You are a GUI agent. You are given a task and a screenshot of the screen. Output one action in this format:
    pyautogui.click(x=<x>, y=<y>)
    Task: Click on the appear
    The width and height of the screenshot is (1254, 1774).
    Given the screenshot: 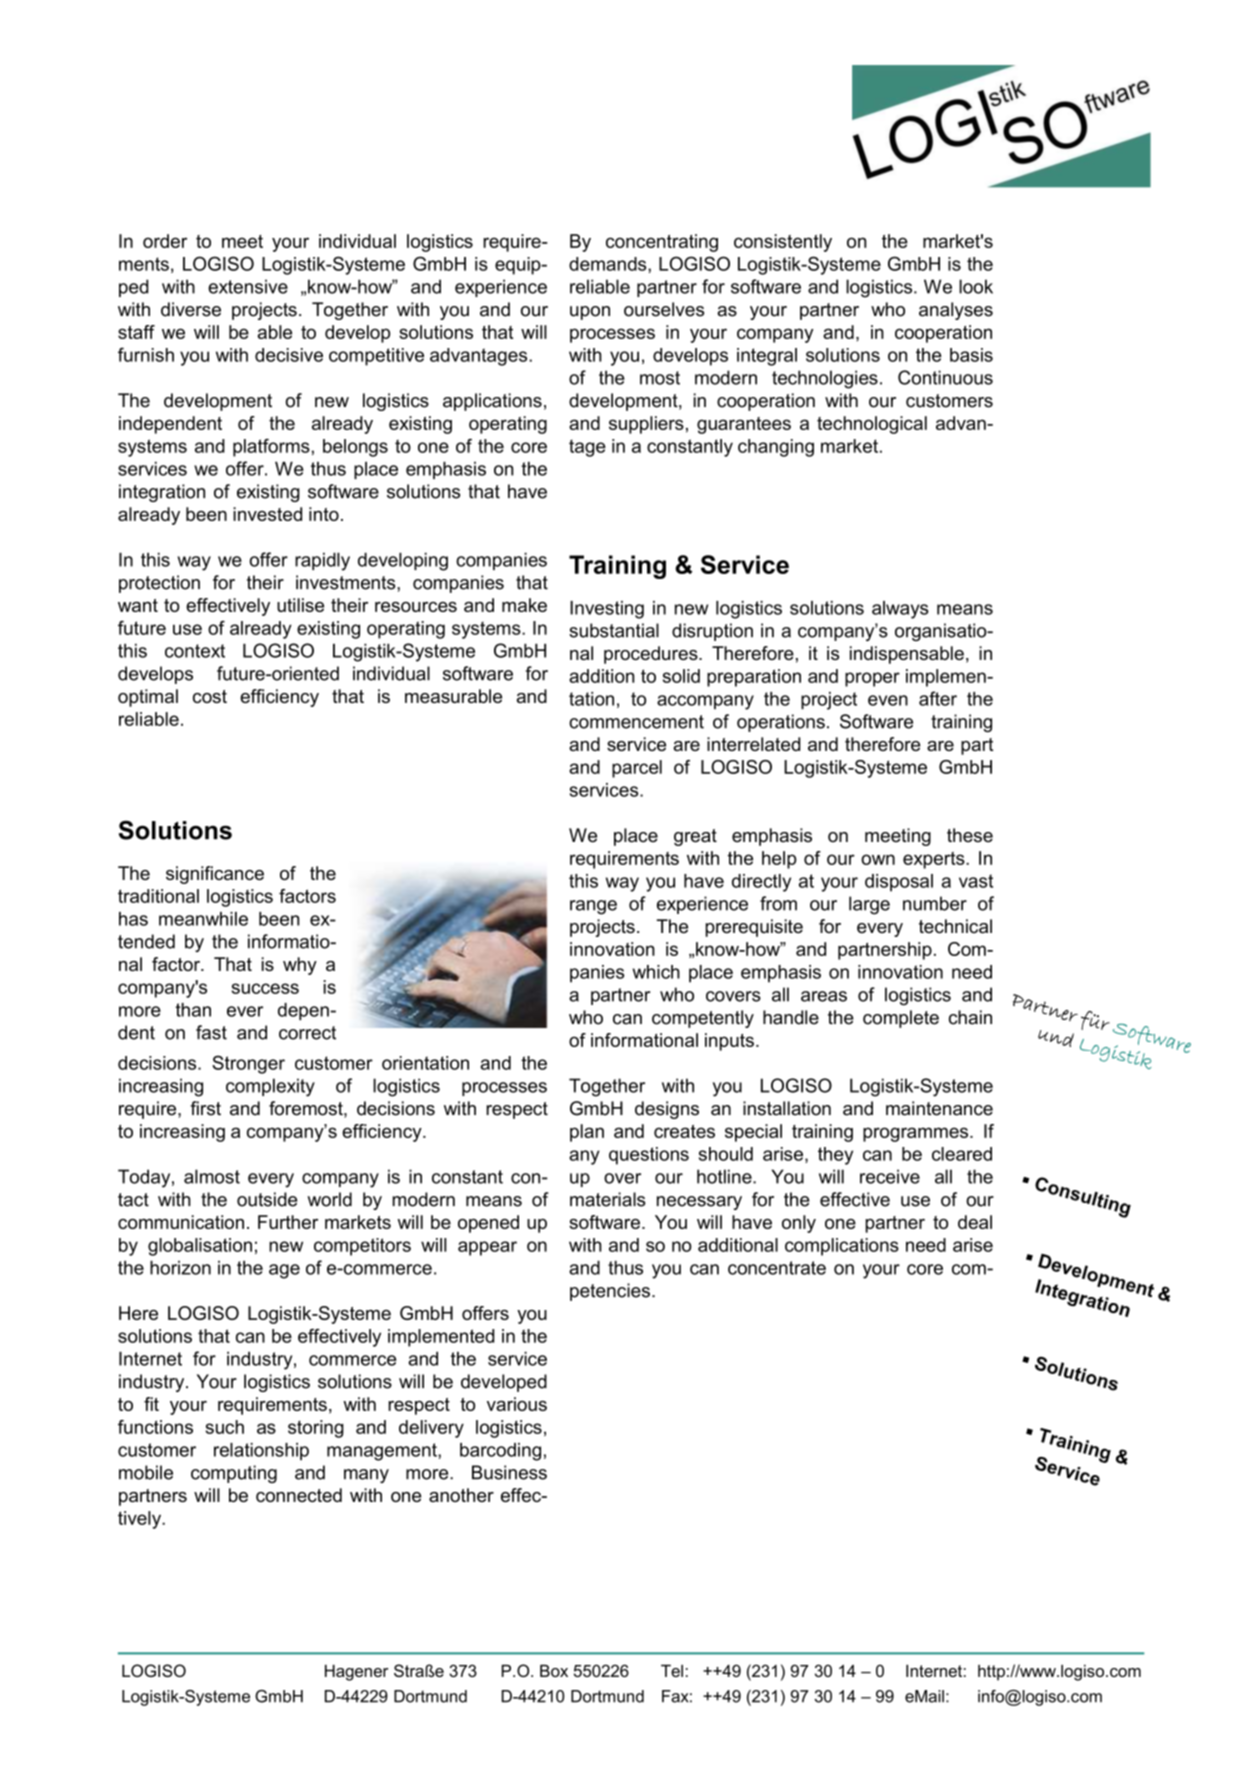 What is the action you would take?
    pyautogui.click(x=487, y=1248)
